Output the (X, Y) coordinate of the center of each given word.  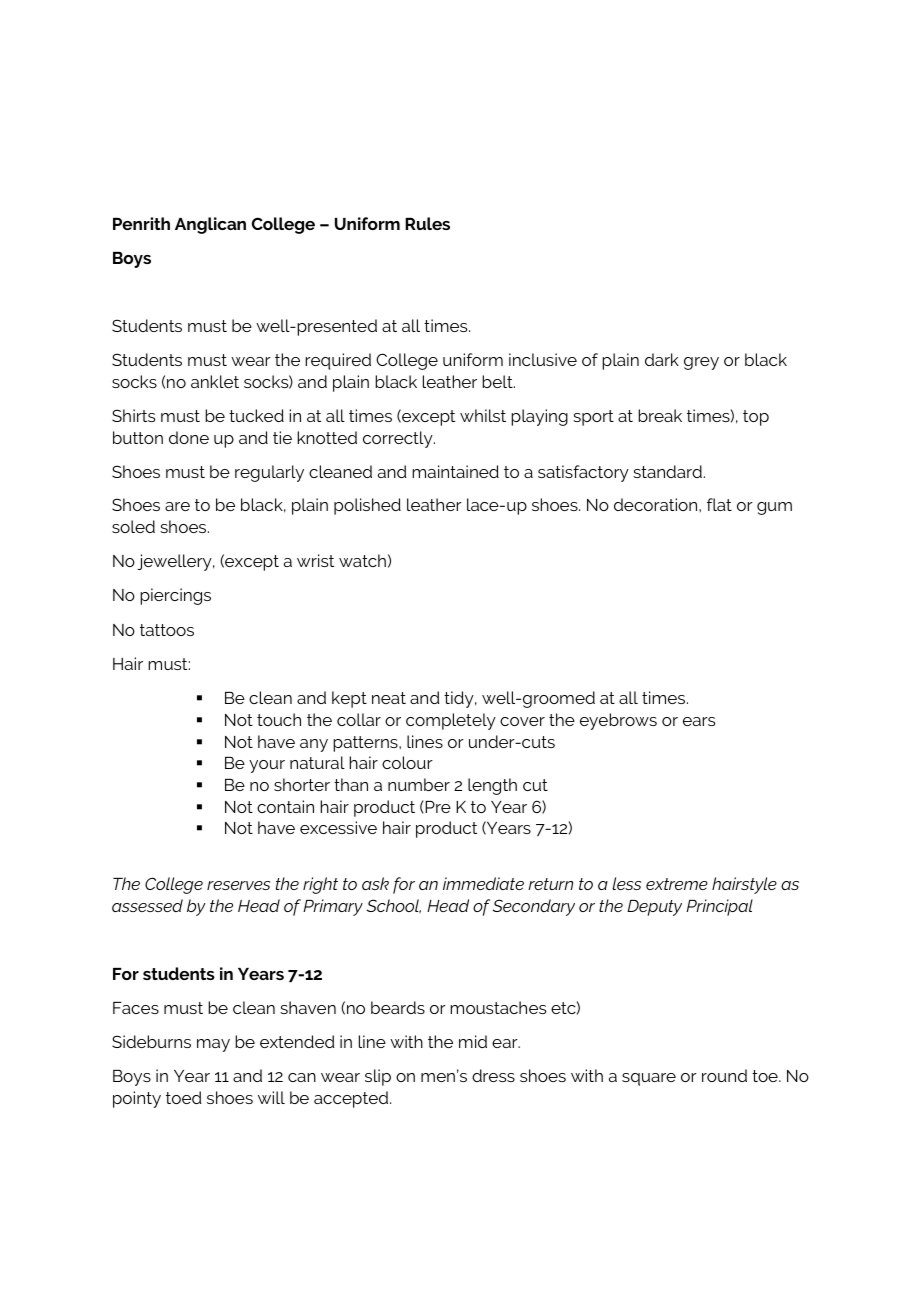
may (213, 1045)
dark (662, 359)
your (267, 766)
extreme (677, 884)
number (419, 784)
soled (133, 526)
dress (493, 1075)
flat (719, 504)
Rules (427, 223)
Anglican (210, 225)
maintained (455, 471)
